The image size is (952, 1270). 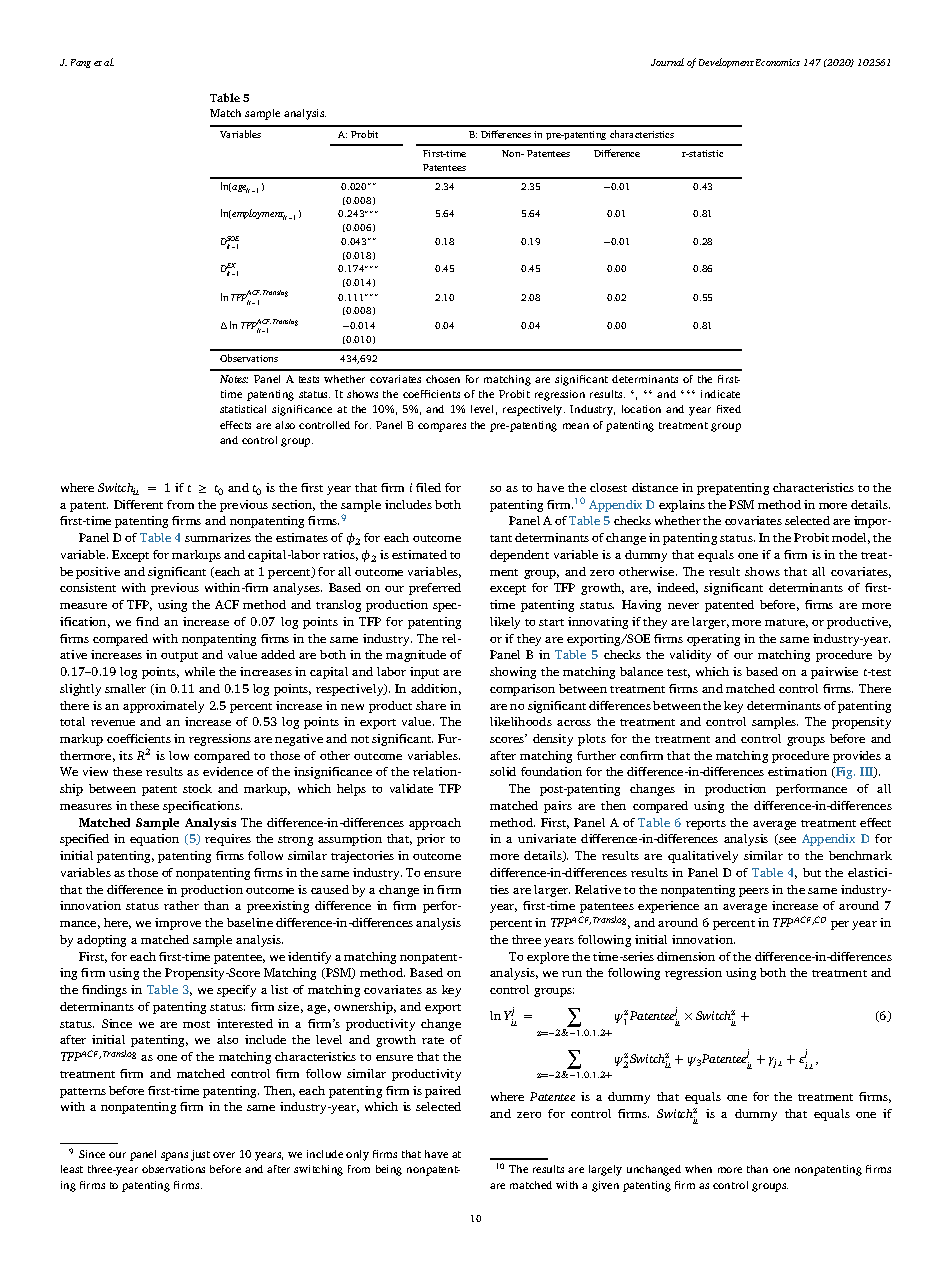 I want to click on spans, so click(x=174, y=1156).
